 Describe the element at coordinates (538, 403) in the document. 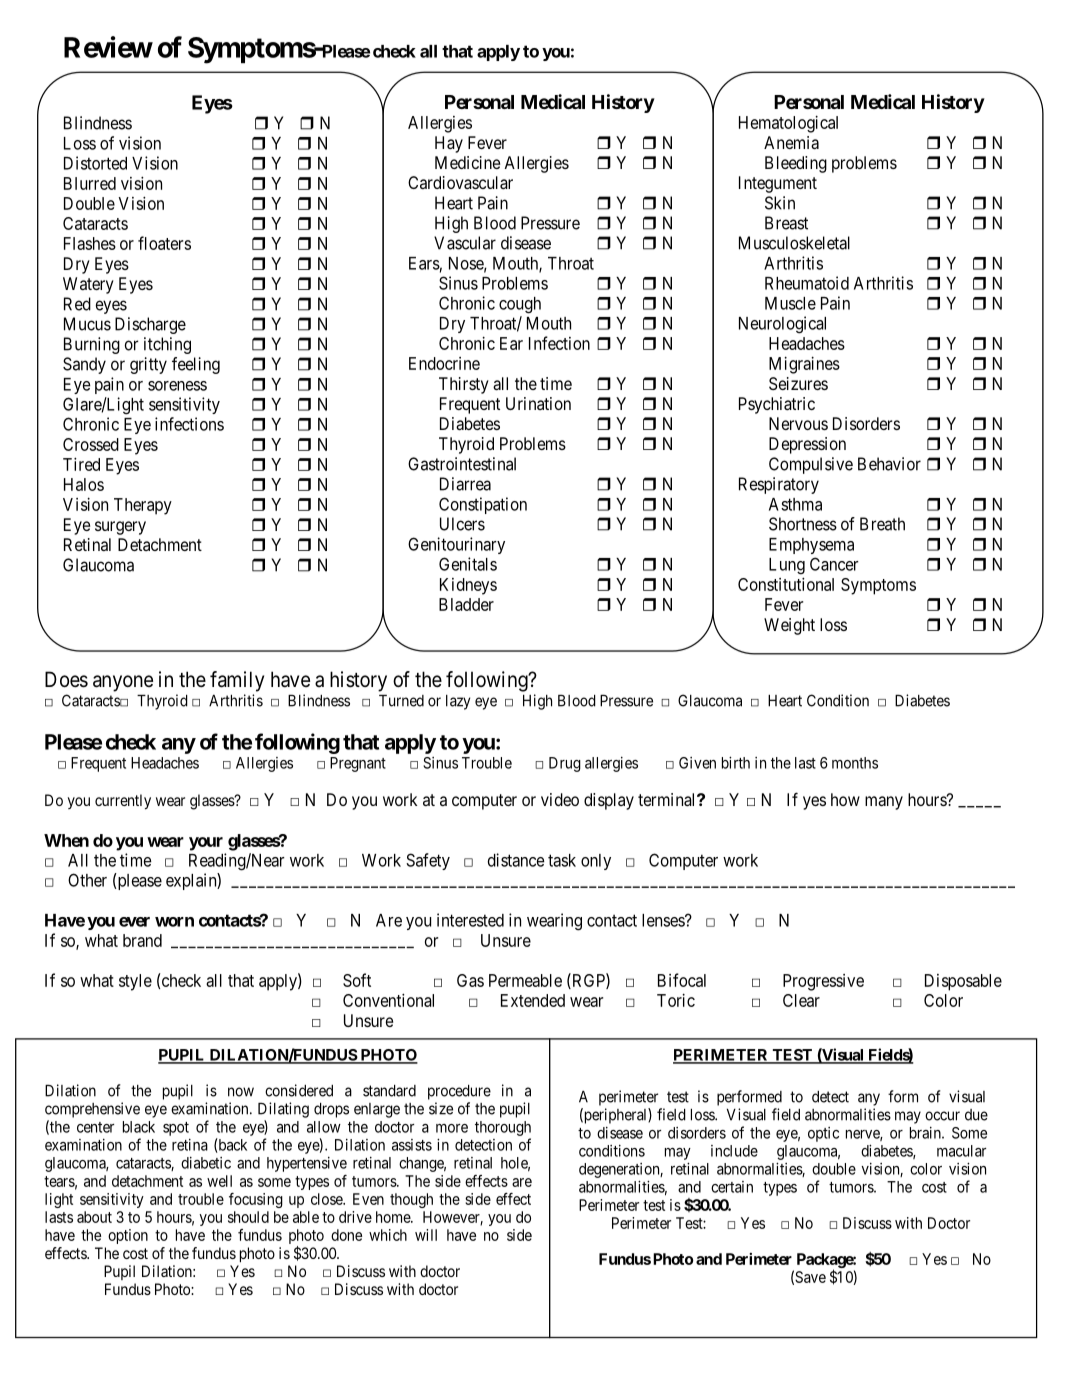

I see `Urination` at that location.
